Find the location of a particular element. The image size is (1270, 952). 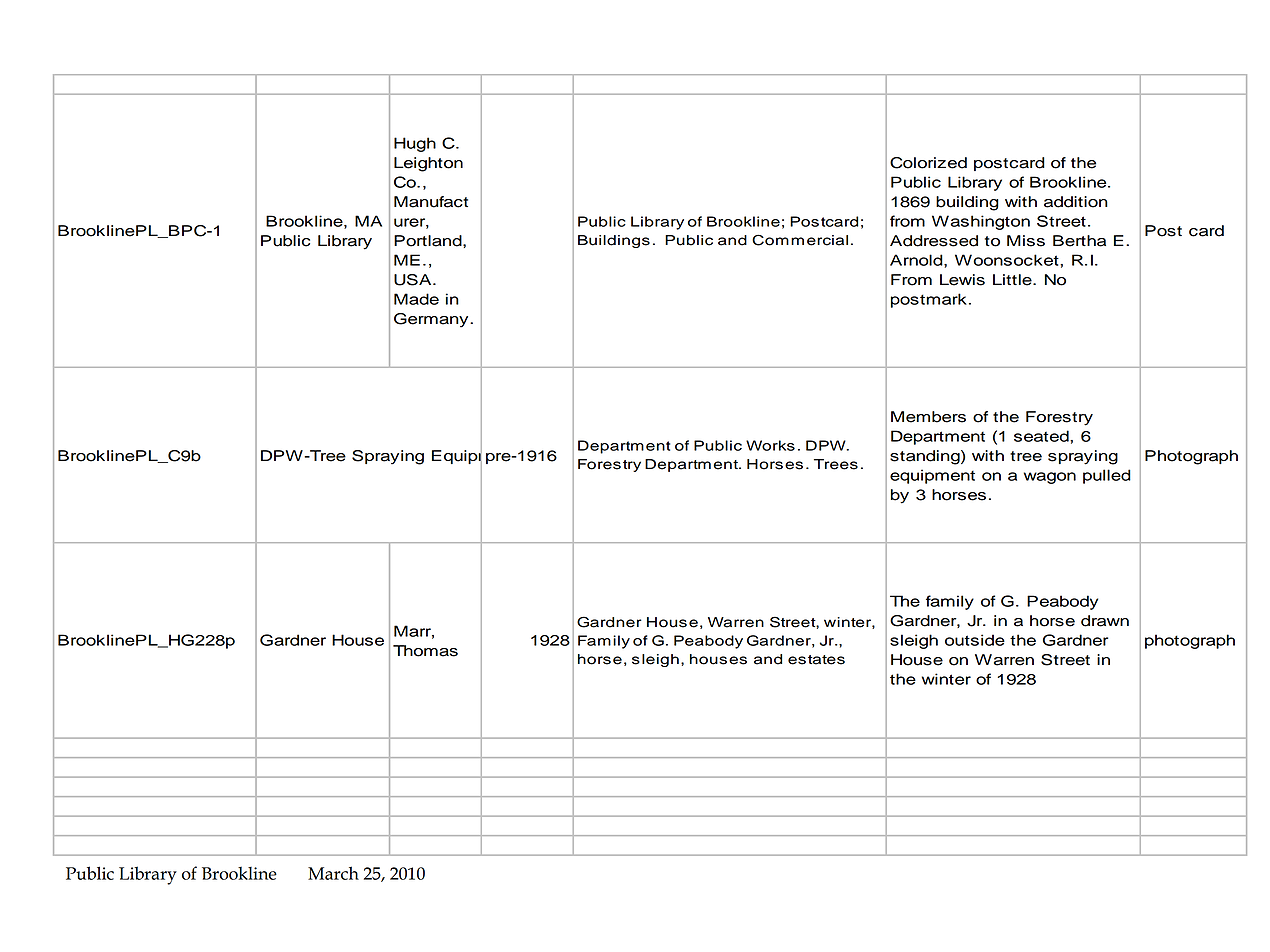

Leighton is located at coordinates (428, 164).
